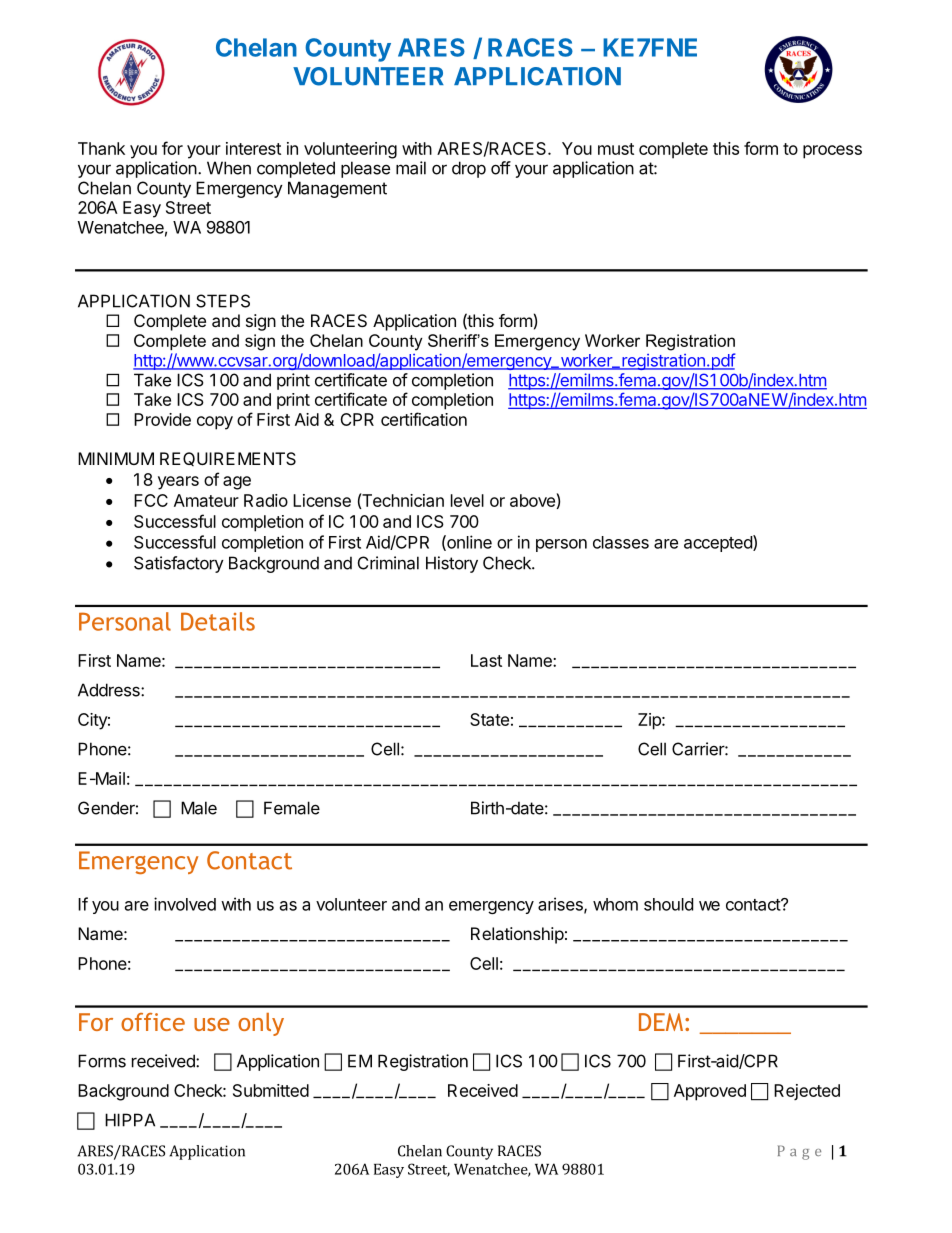  Describe the element at coordinates (178, 483) in the screenshot. I see `years` at that location.
